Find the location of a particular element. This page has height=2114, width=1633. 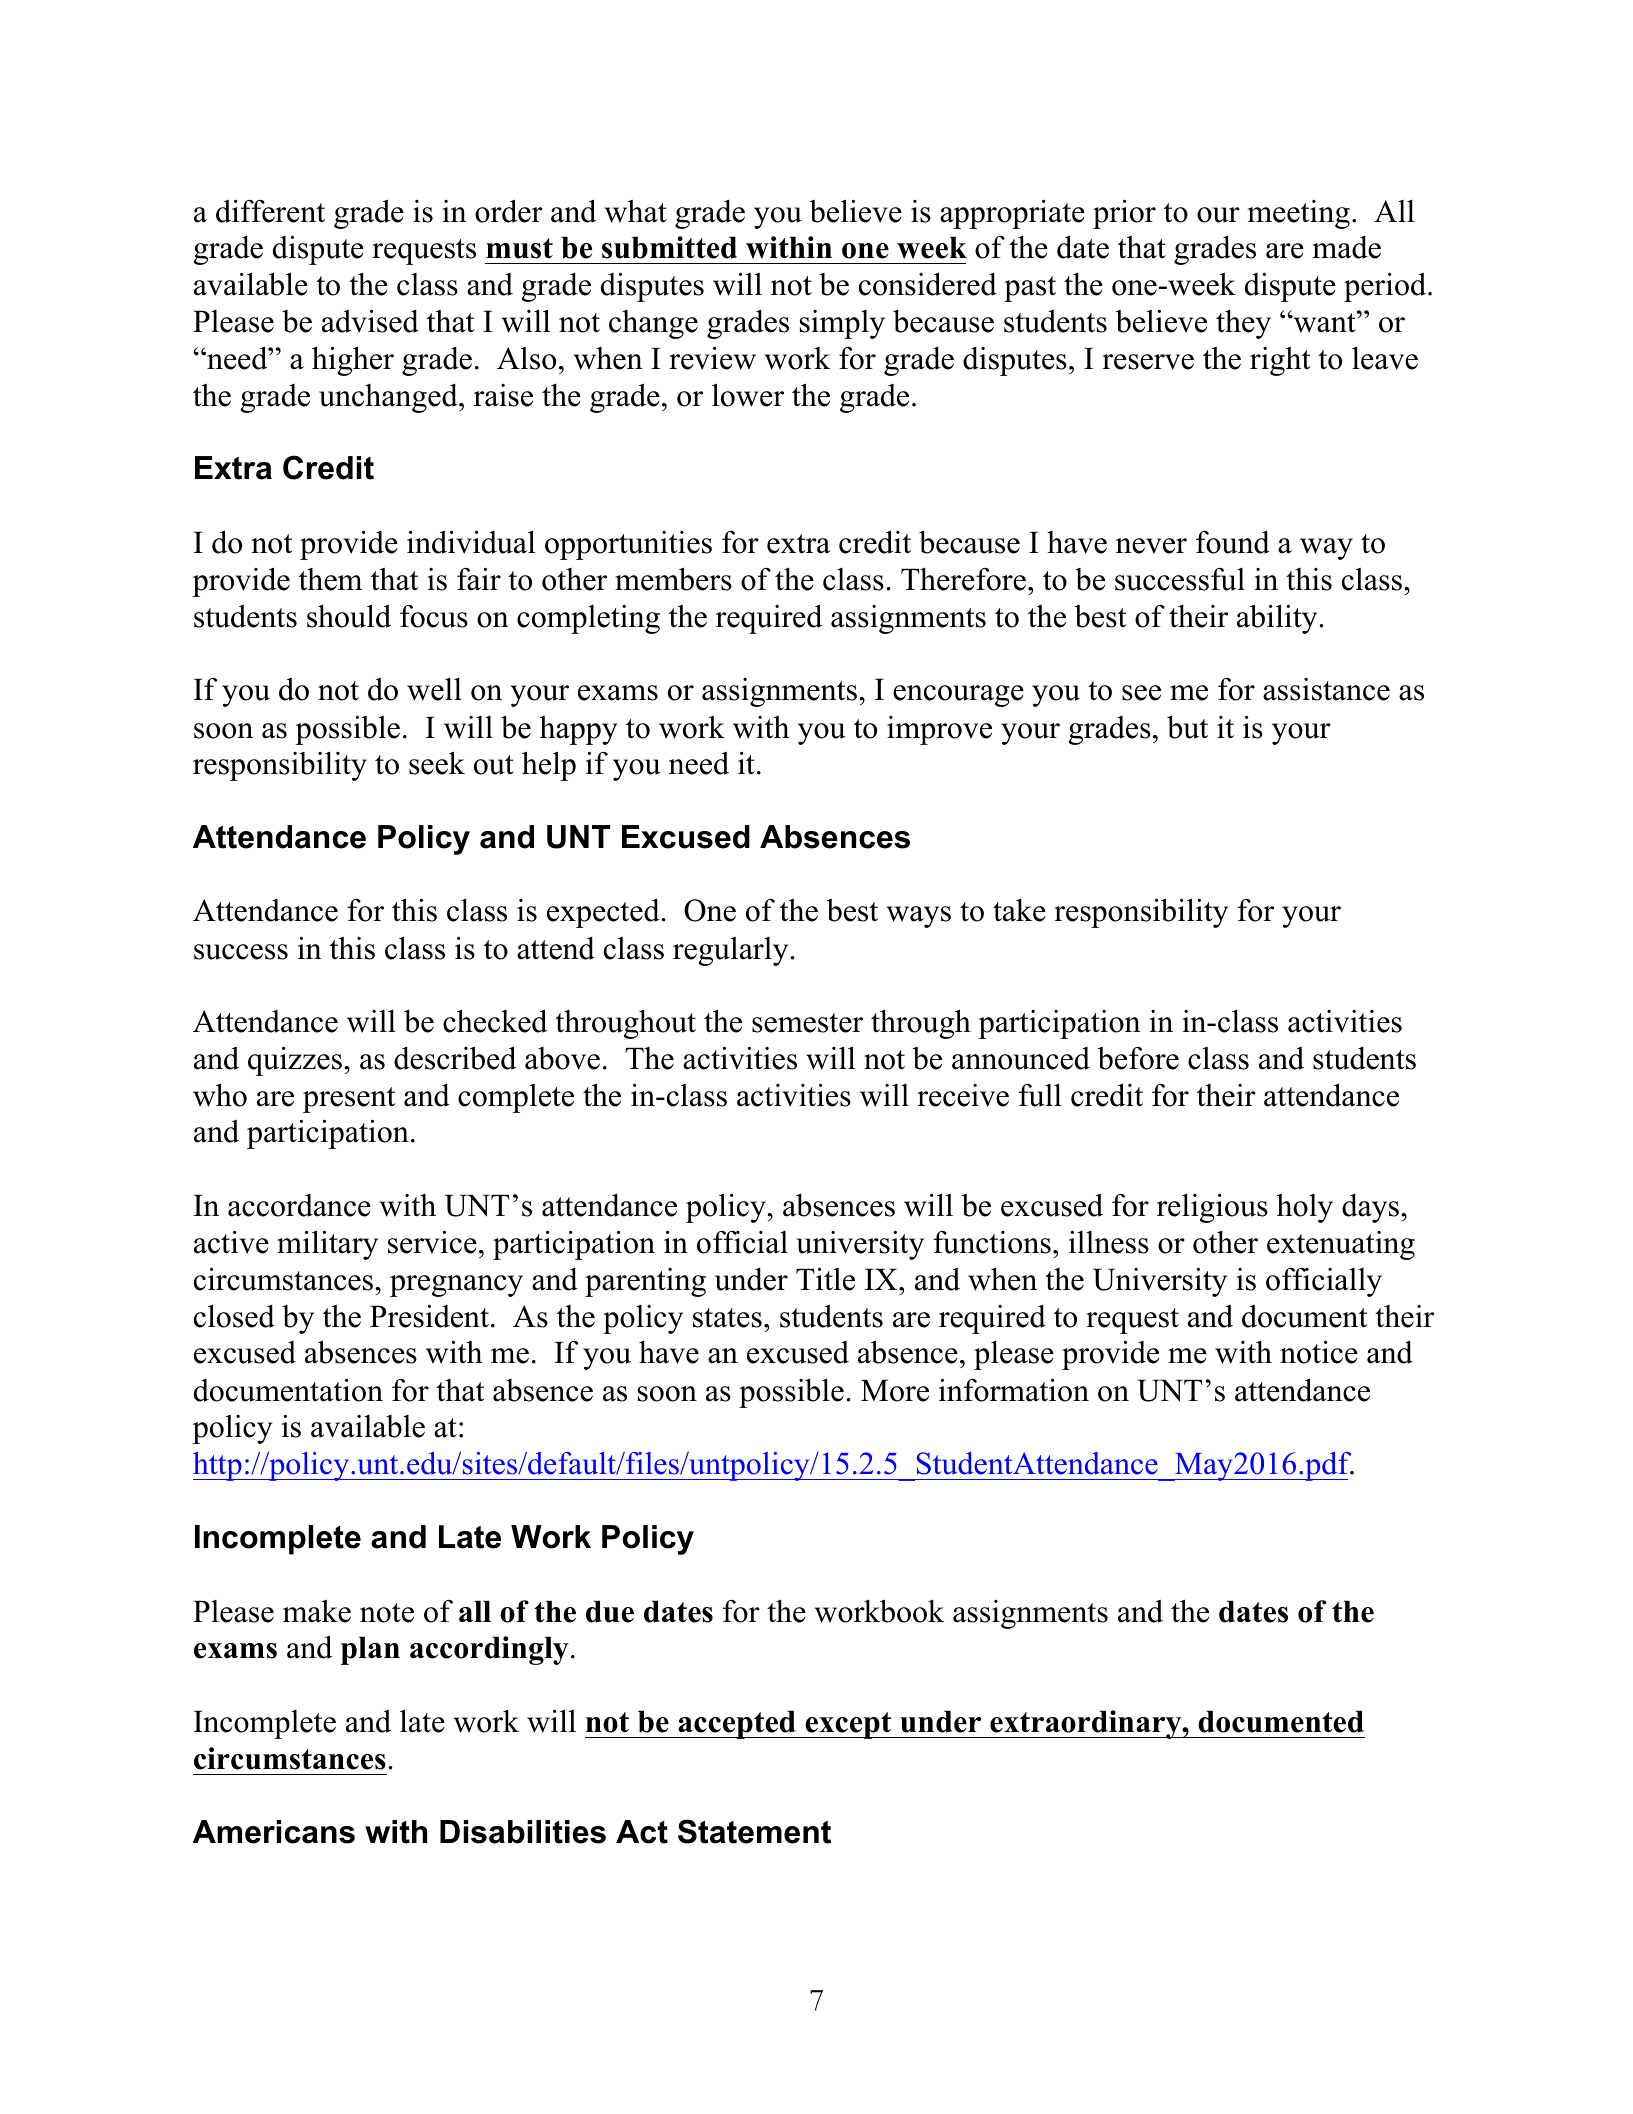

Title is located at coordinates (825, 1279).
